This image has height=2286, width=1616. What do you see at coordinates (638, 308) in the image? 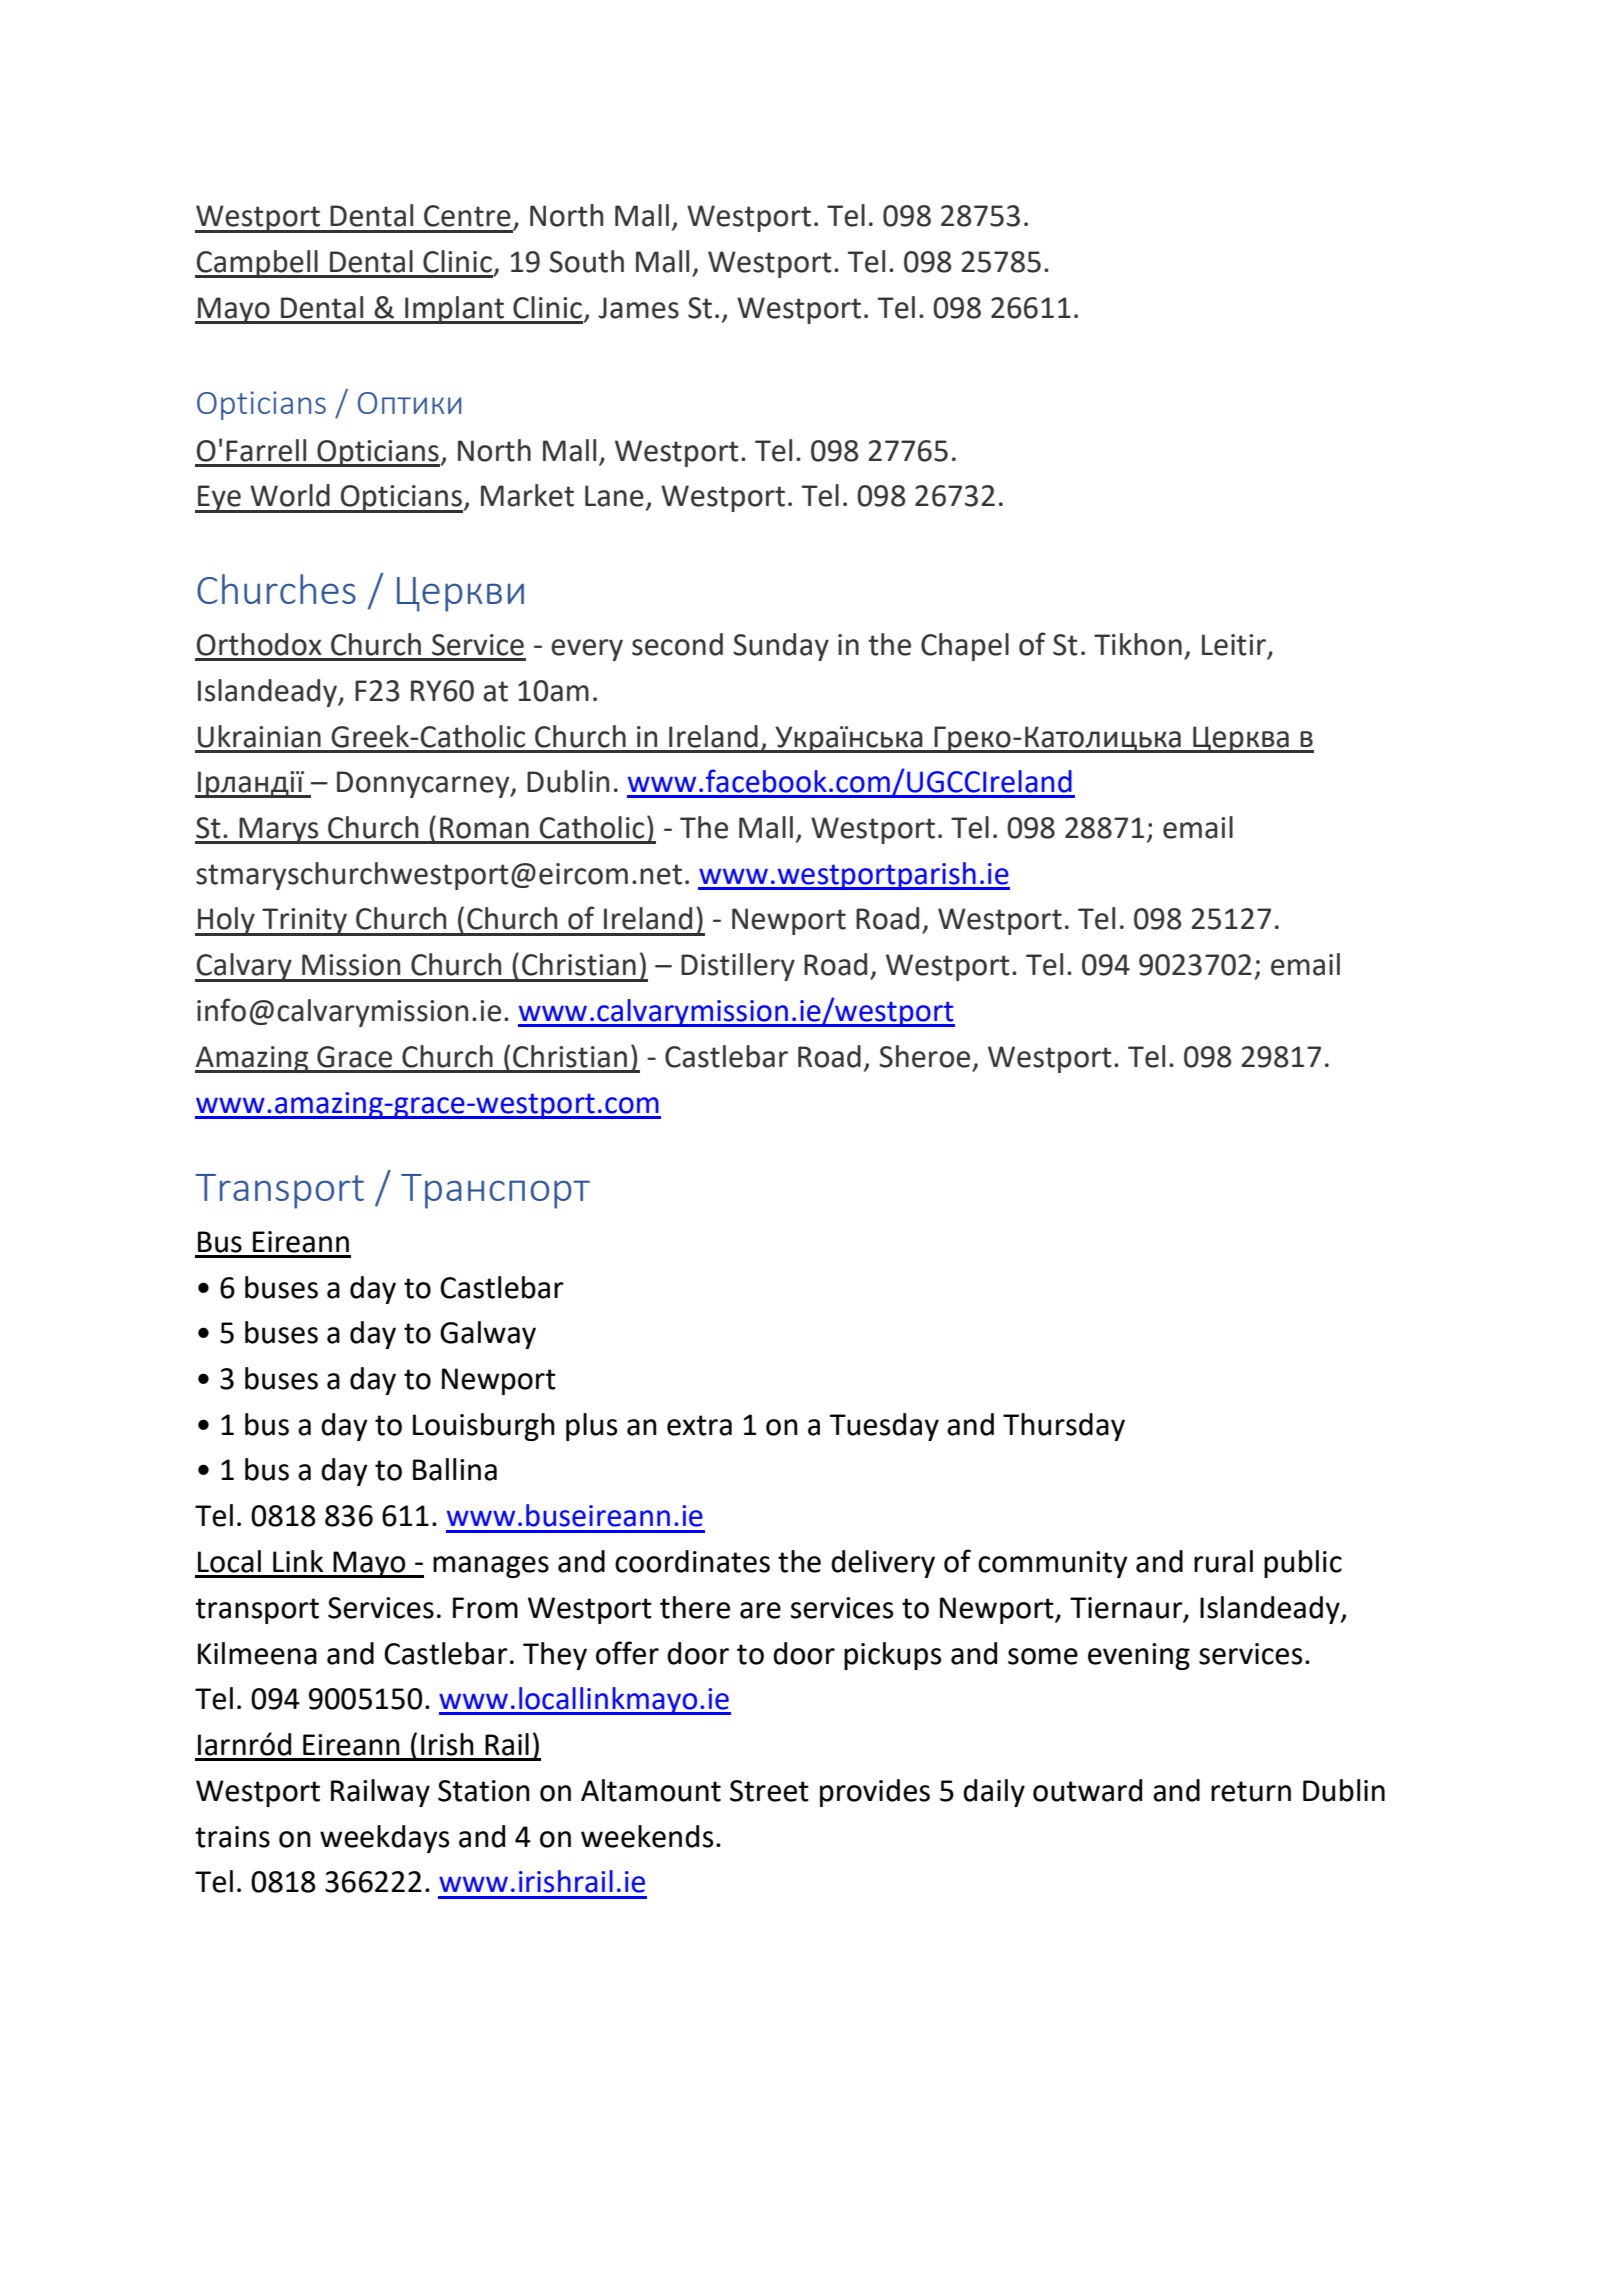
I see `James` at bounding box center [638, 308].
